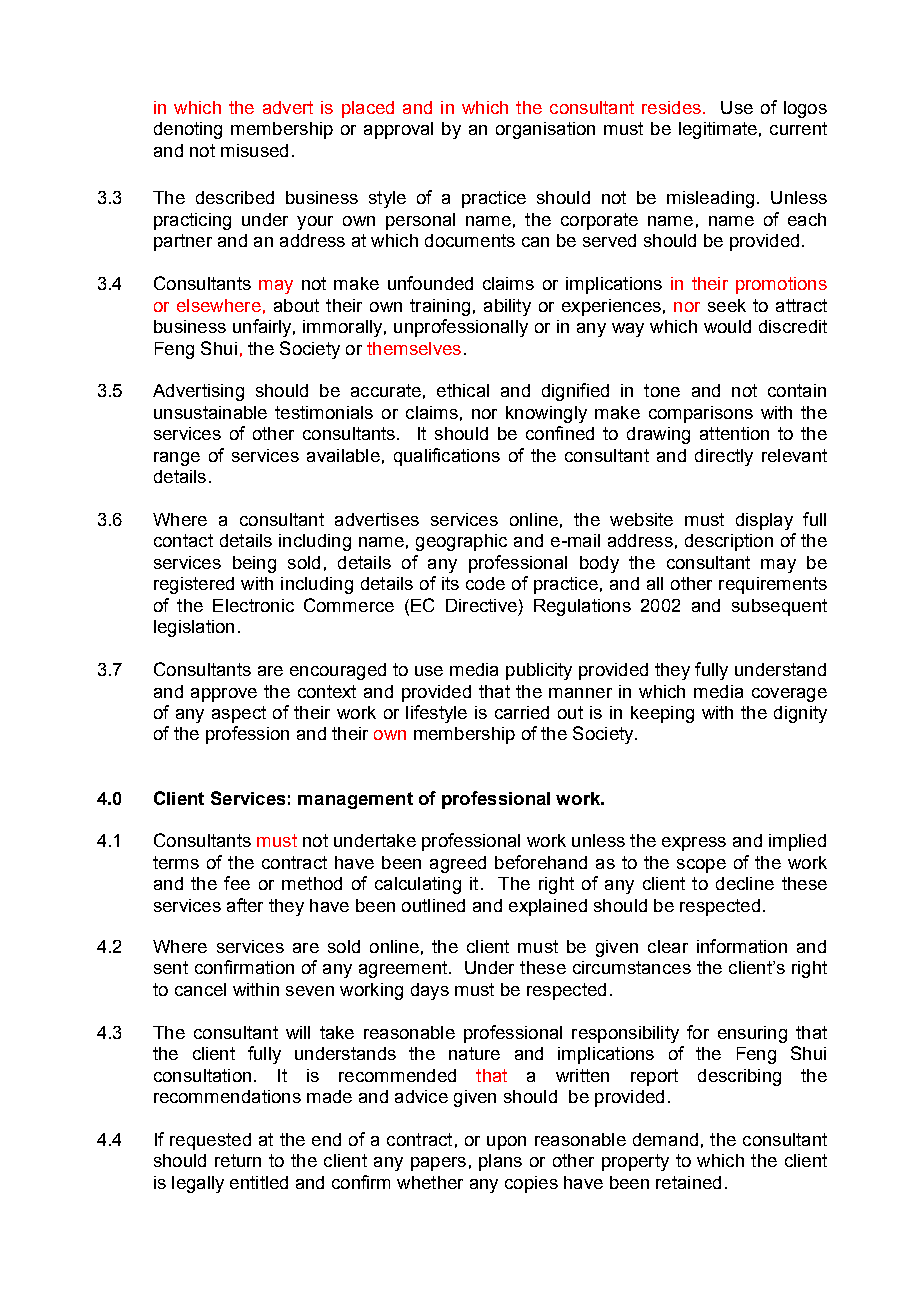 Image resolution: width=924 pixels, height=1308 pixels. What do you see at coordinates (447, 457) in the image?
I see `qualifications` at bounding box center [447, 457].
